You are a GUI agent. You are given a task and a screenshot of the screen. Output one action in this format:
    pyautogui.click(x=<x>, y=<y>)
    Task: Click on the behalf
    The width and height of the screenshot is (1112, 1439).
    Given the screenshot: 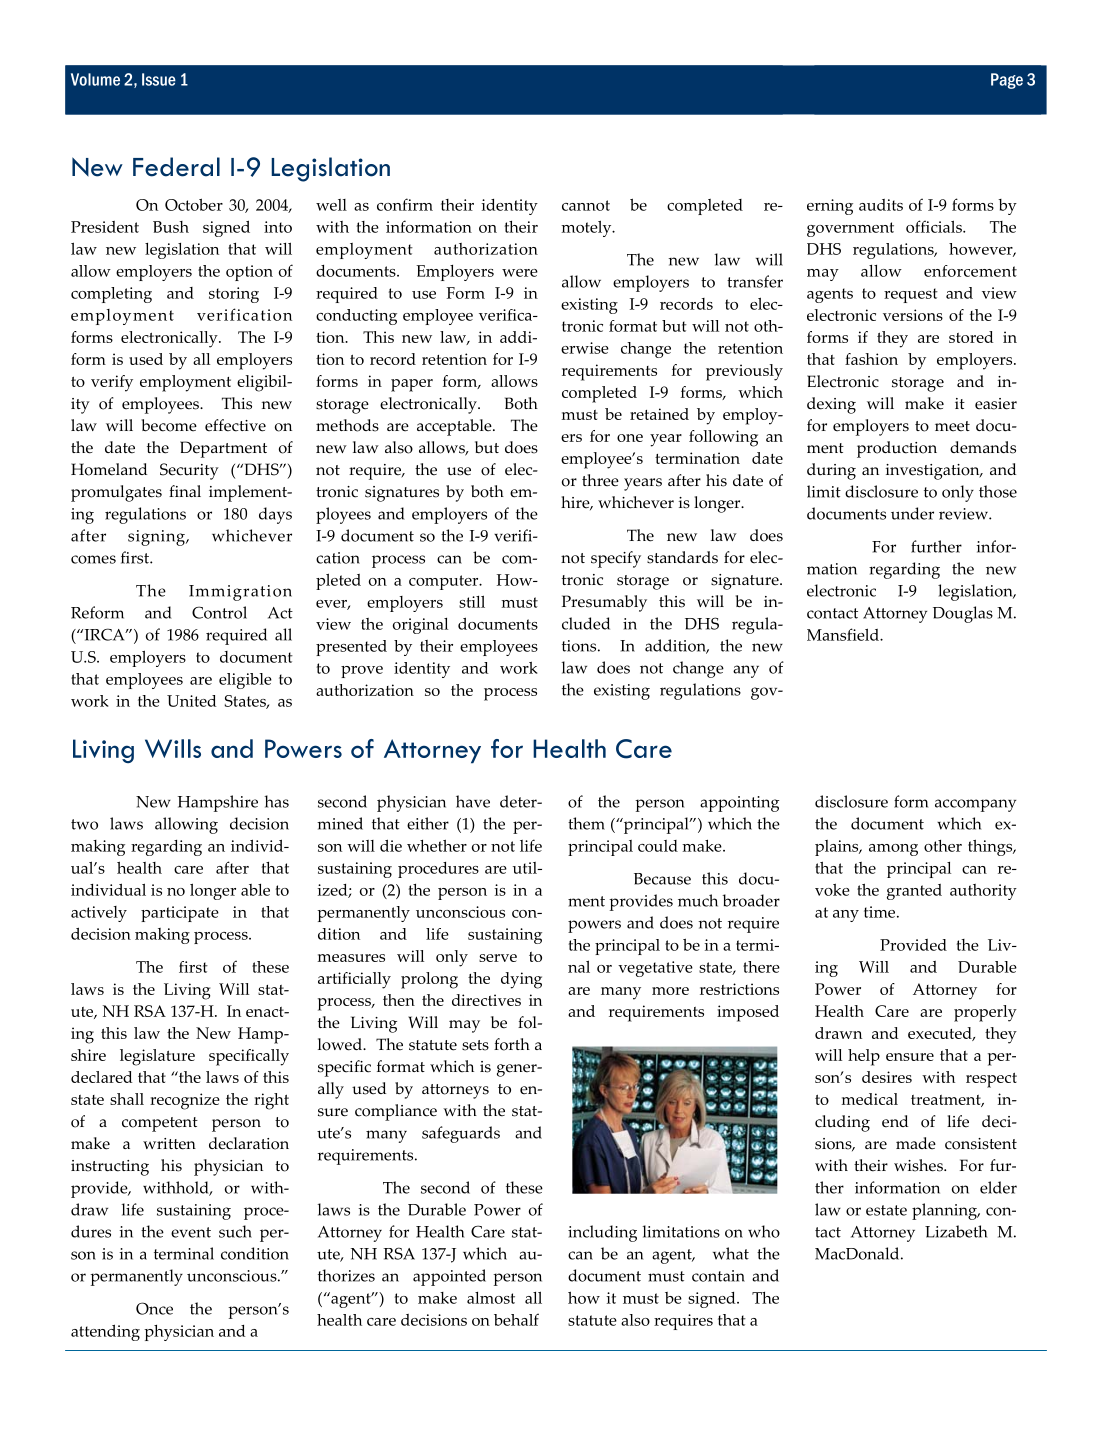 What is the action you would take?
    pyautogui.click(x=516, y=1319)
